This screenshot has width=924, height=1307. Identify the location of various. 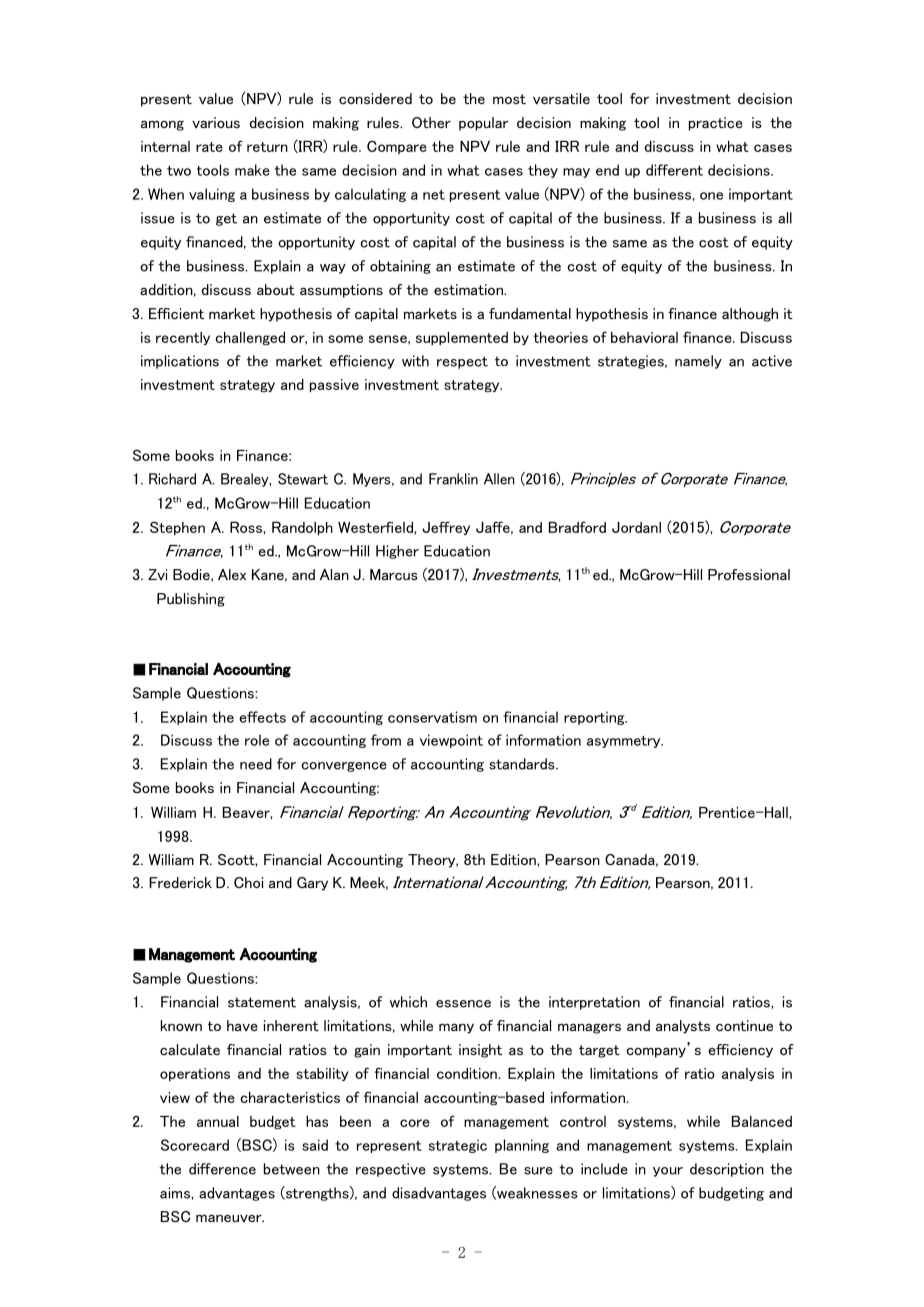
(216, 122).
